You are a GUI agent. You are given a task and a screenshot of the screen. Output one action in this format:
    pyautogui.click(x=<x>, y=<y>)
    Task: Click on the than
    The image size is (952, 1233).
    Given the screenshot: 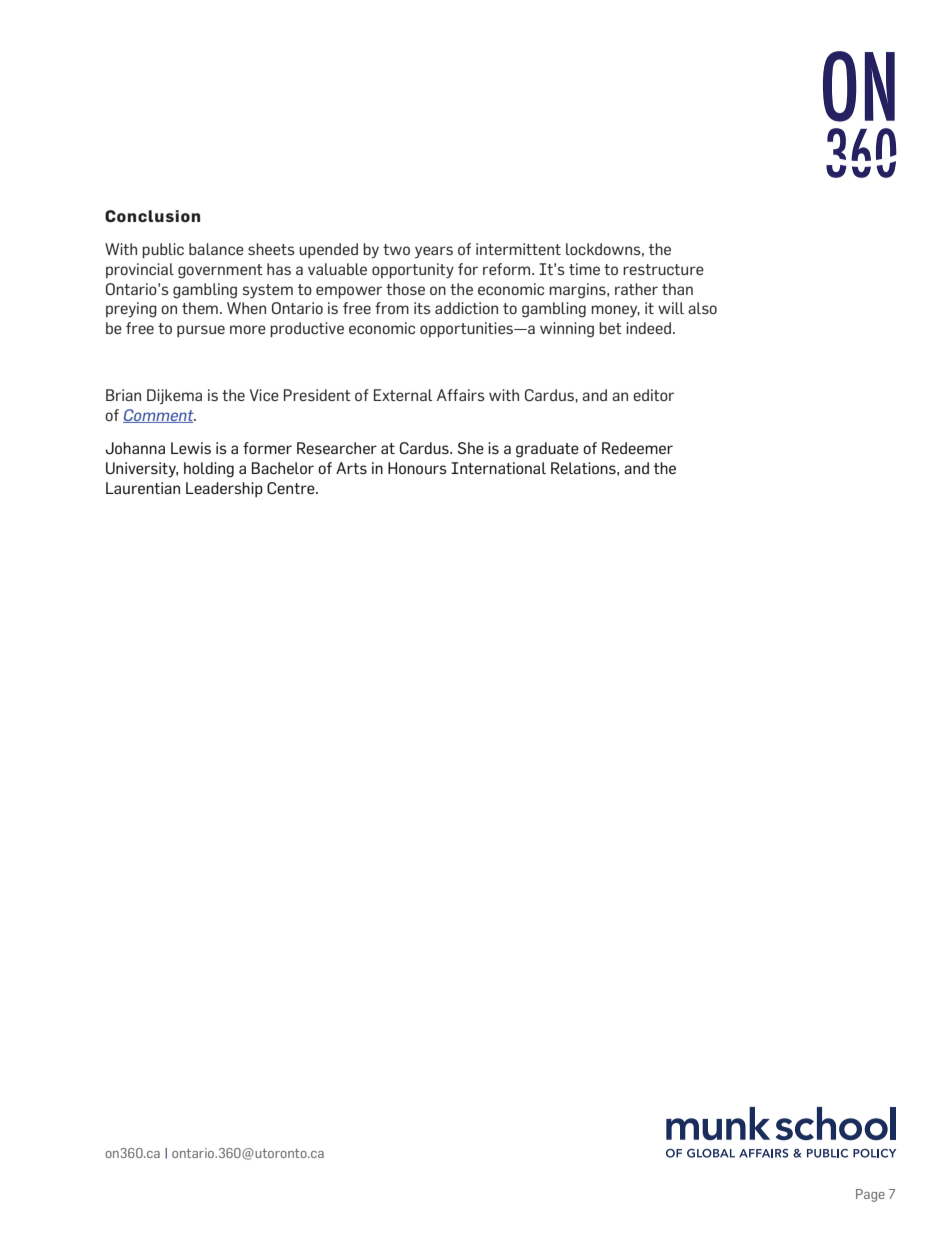 What is the action you would take?
    pyautogui.click(x=677, y=289)
